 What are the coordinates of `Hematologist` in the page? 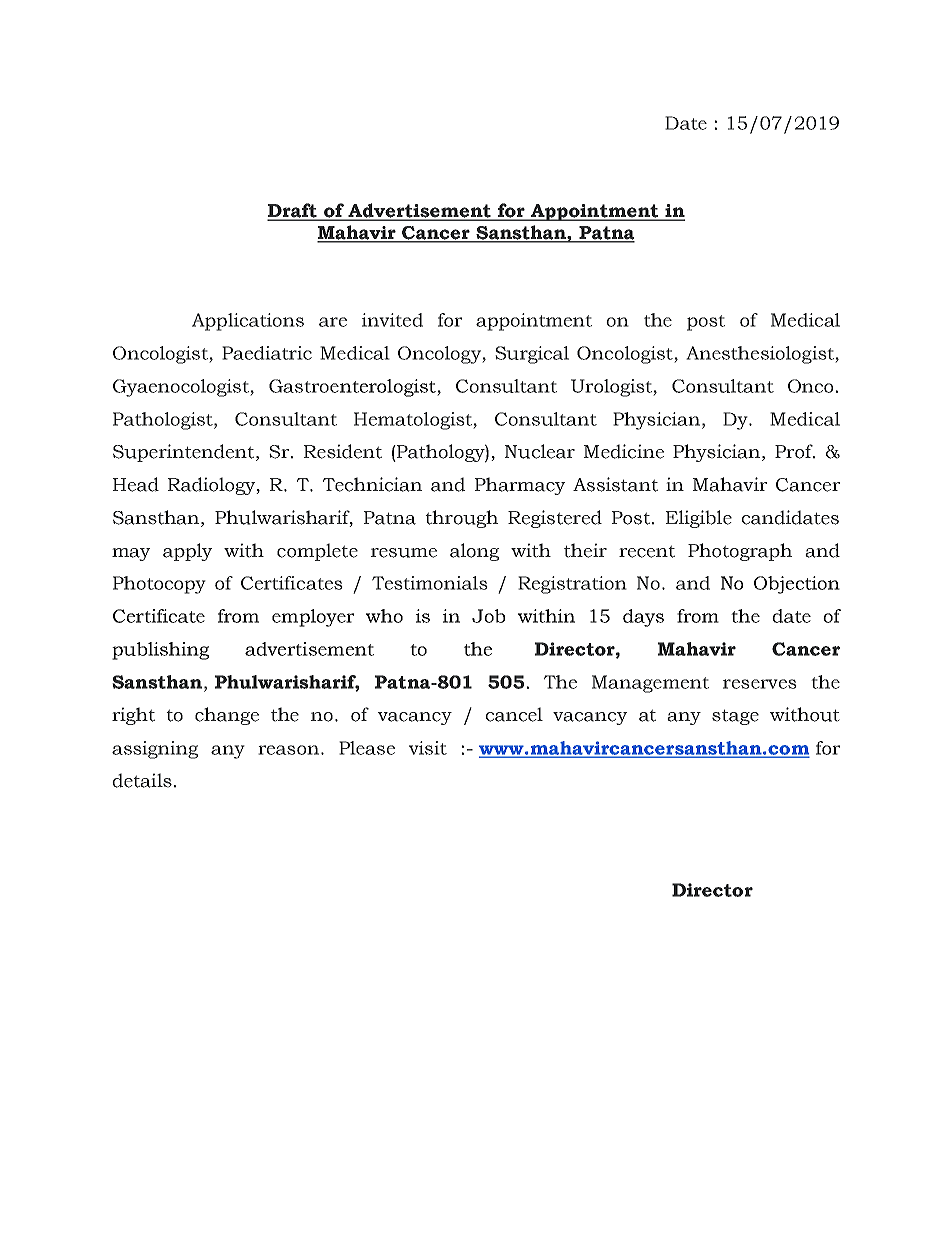 It's located at (414, 421).
